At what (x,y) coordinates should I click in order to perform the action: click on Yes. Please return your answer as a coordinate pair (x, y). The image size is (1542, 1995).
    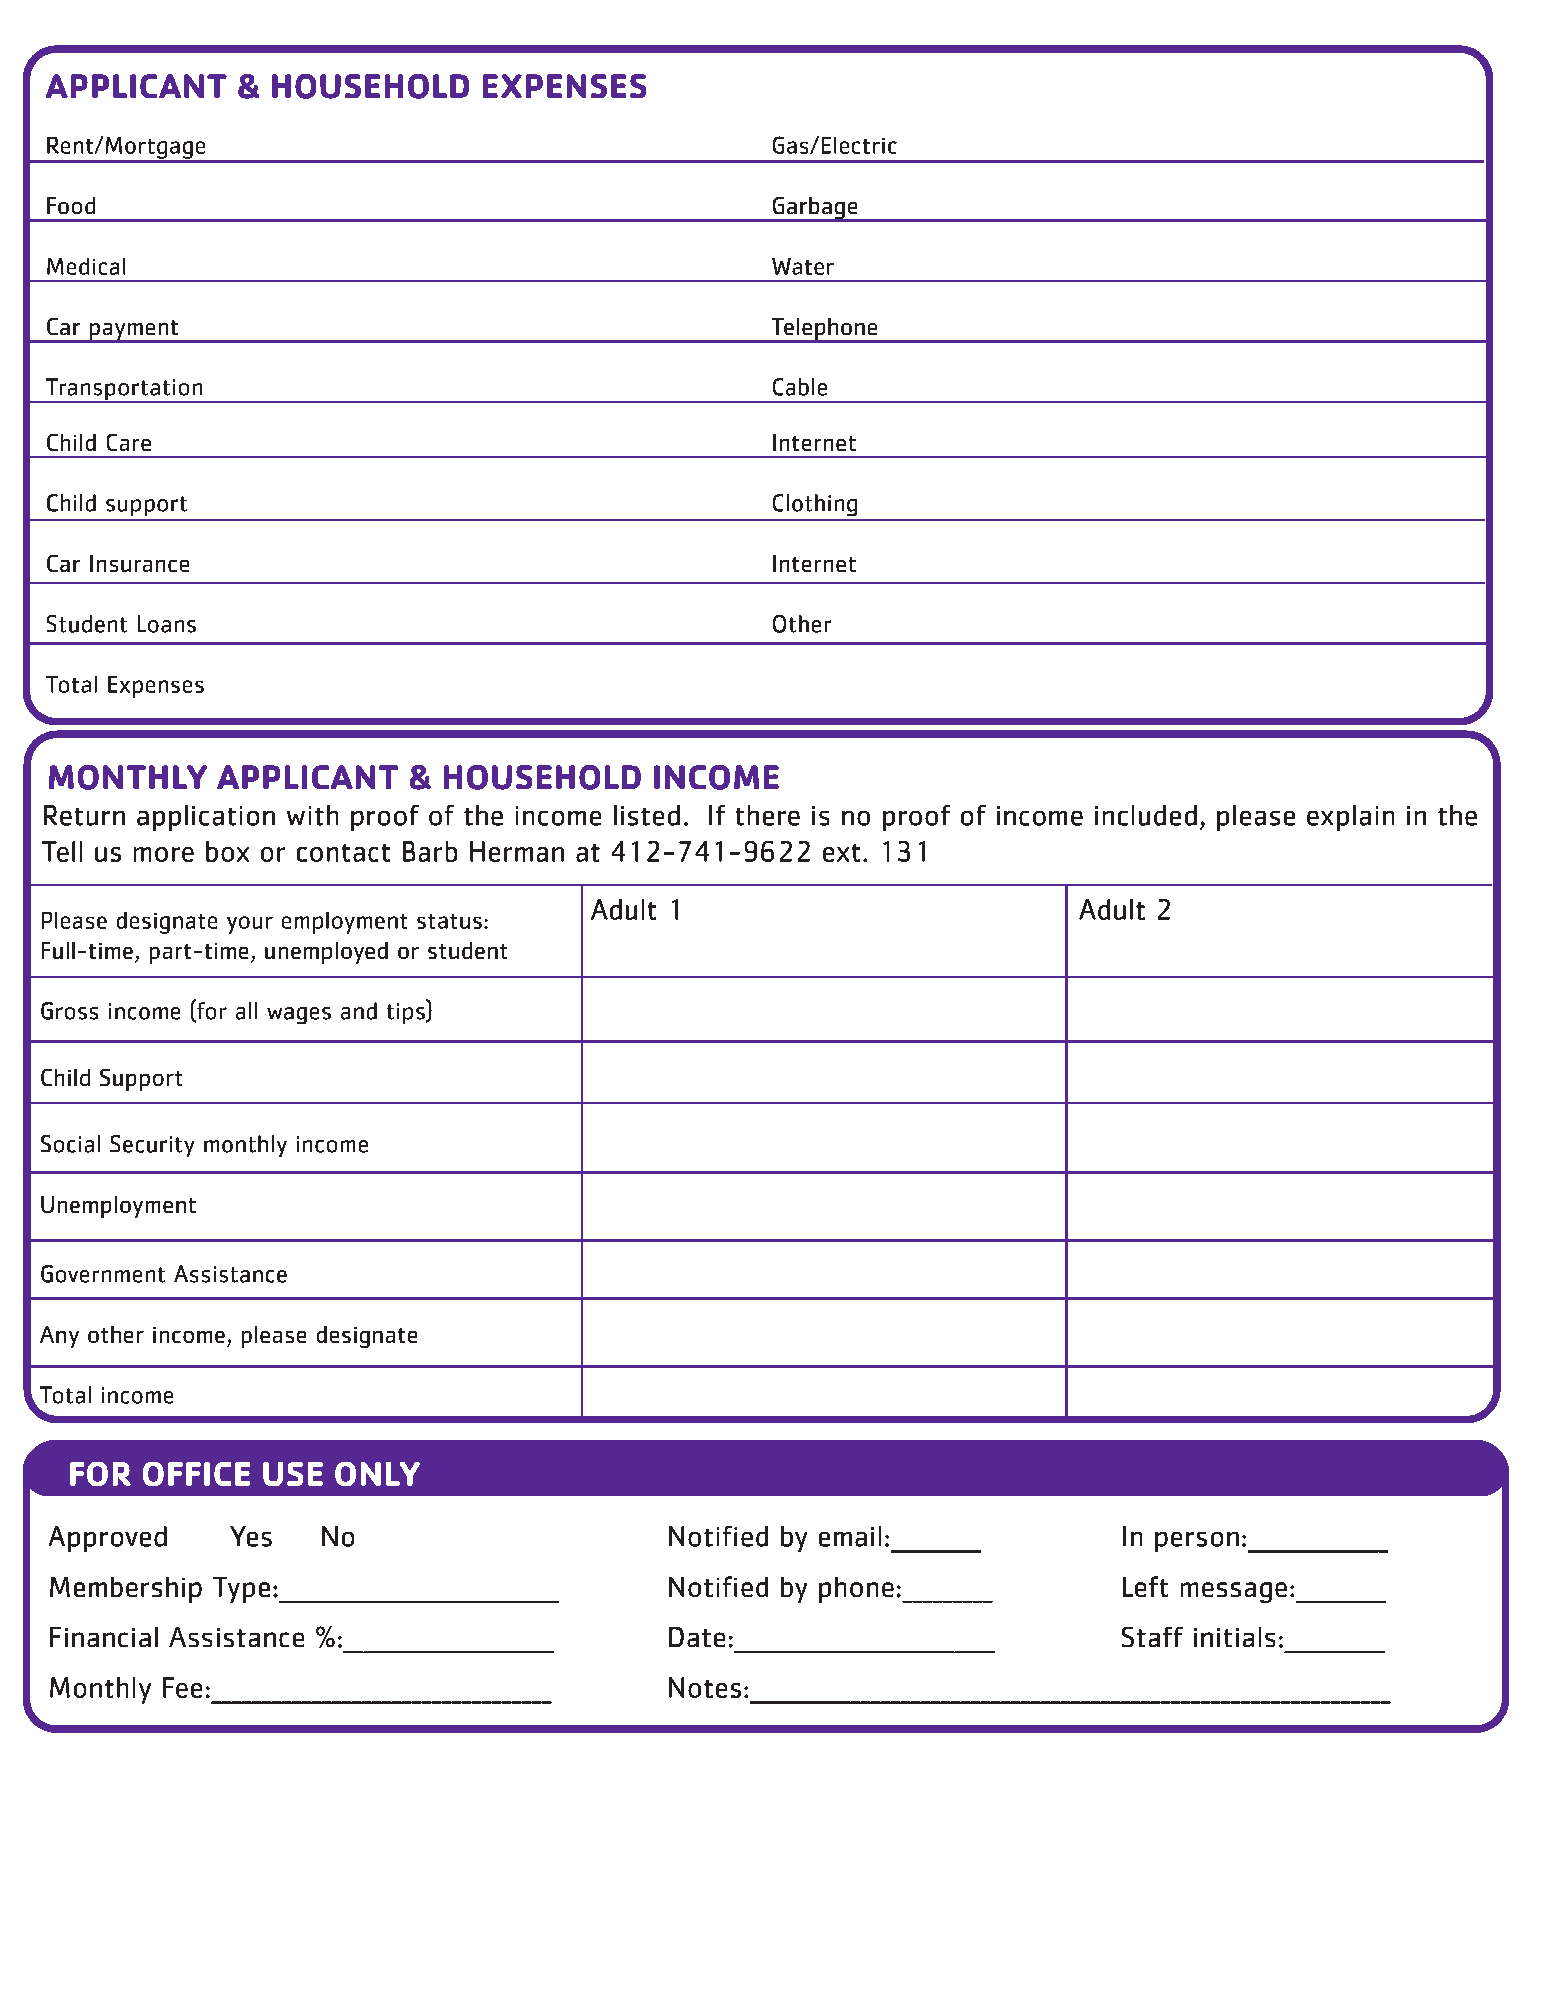
    Looking at the image, I should click on (251, 1536).
